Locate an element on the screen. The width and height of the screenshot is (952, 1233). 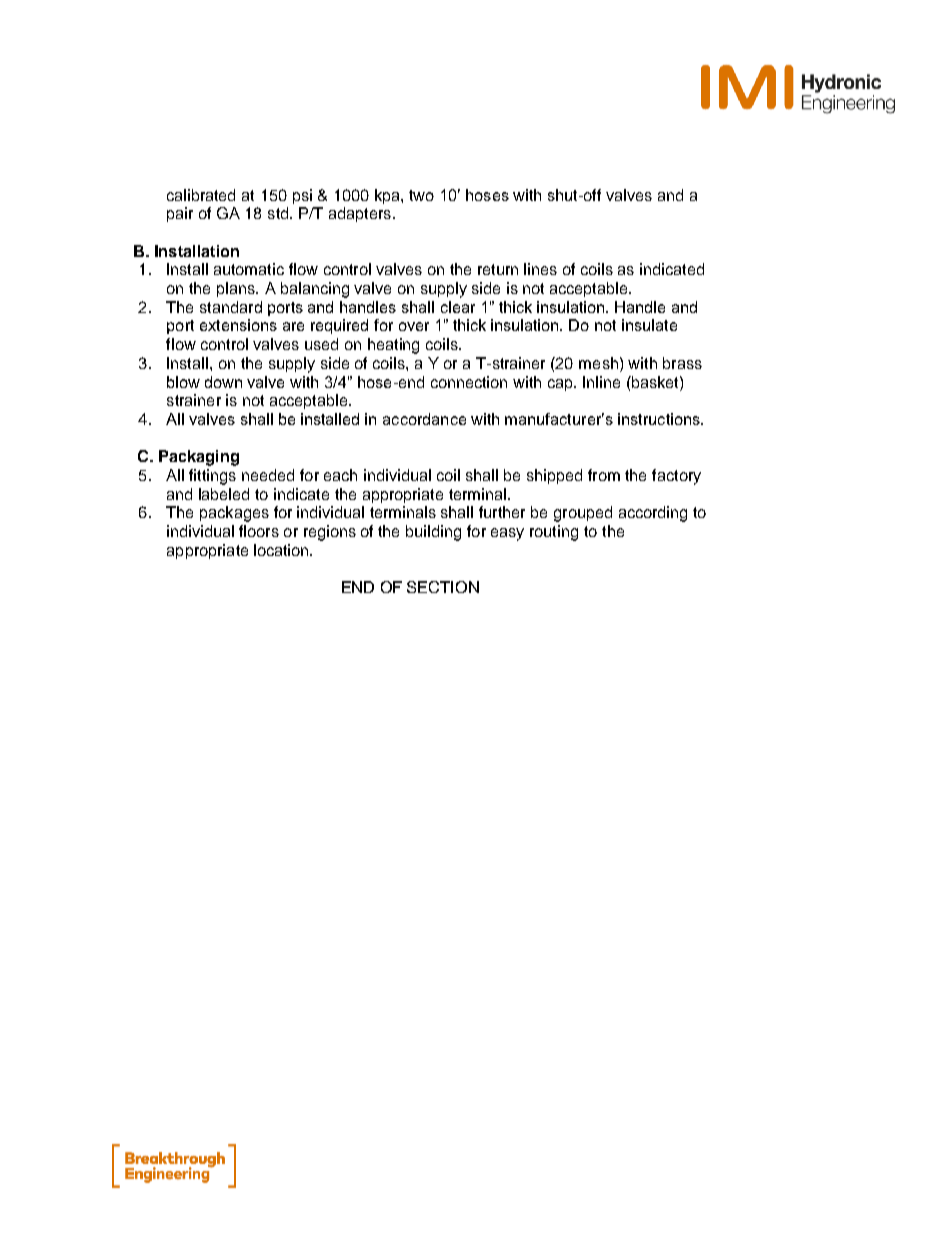
location is located at coordinates (282, 550).
